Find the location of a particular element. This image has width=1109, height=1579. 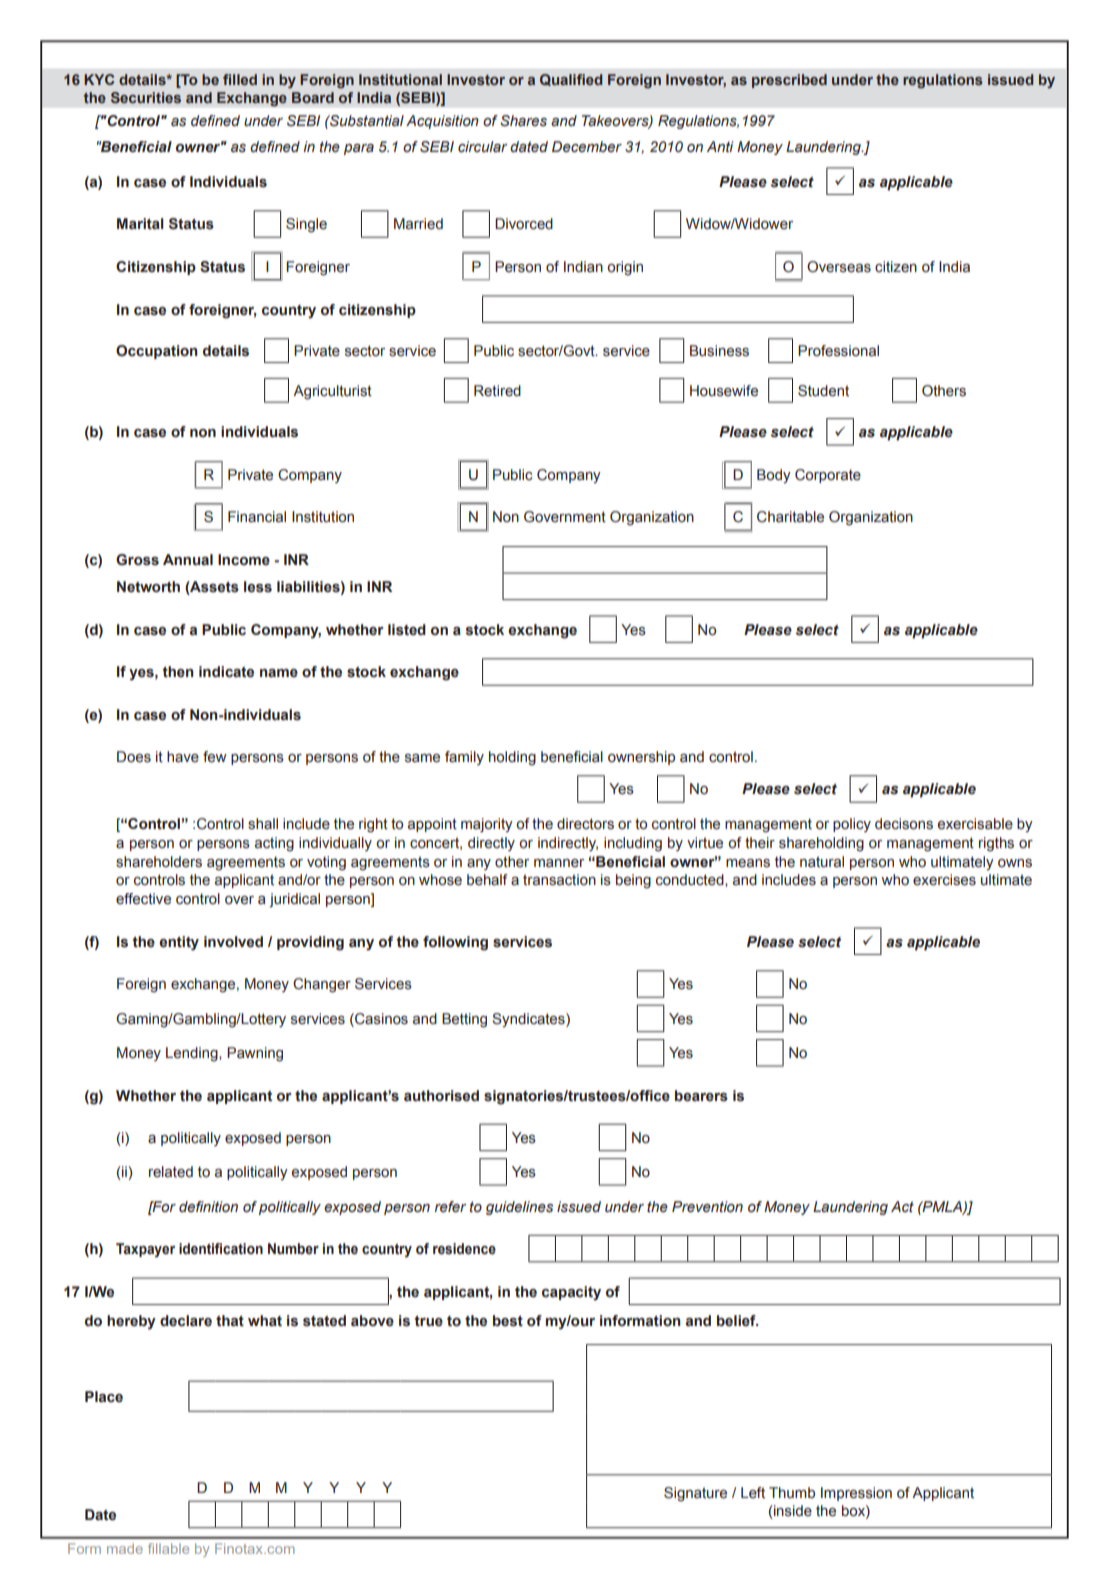

policy is located at coordinates (852, 825).
